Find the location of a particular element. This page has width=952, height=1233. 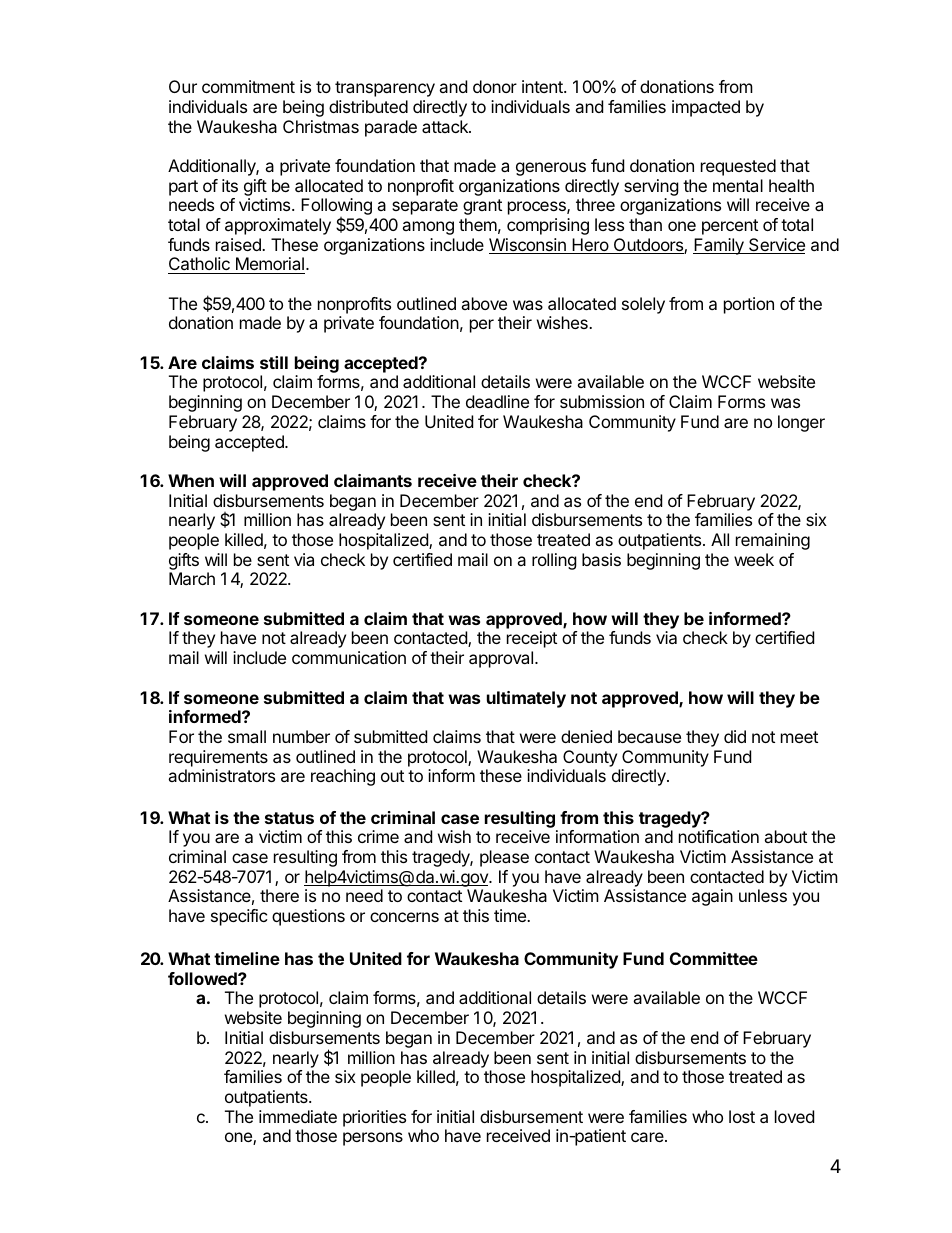

lost is located at coordinates (742, 1116).
